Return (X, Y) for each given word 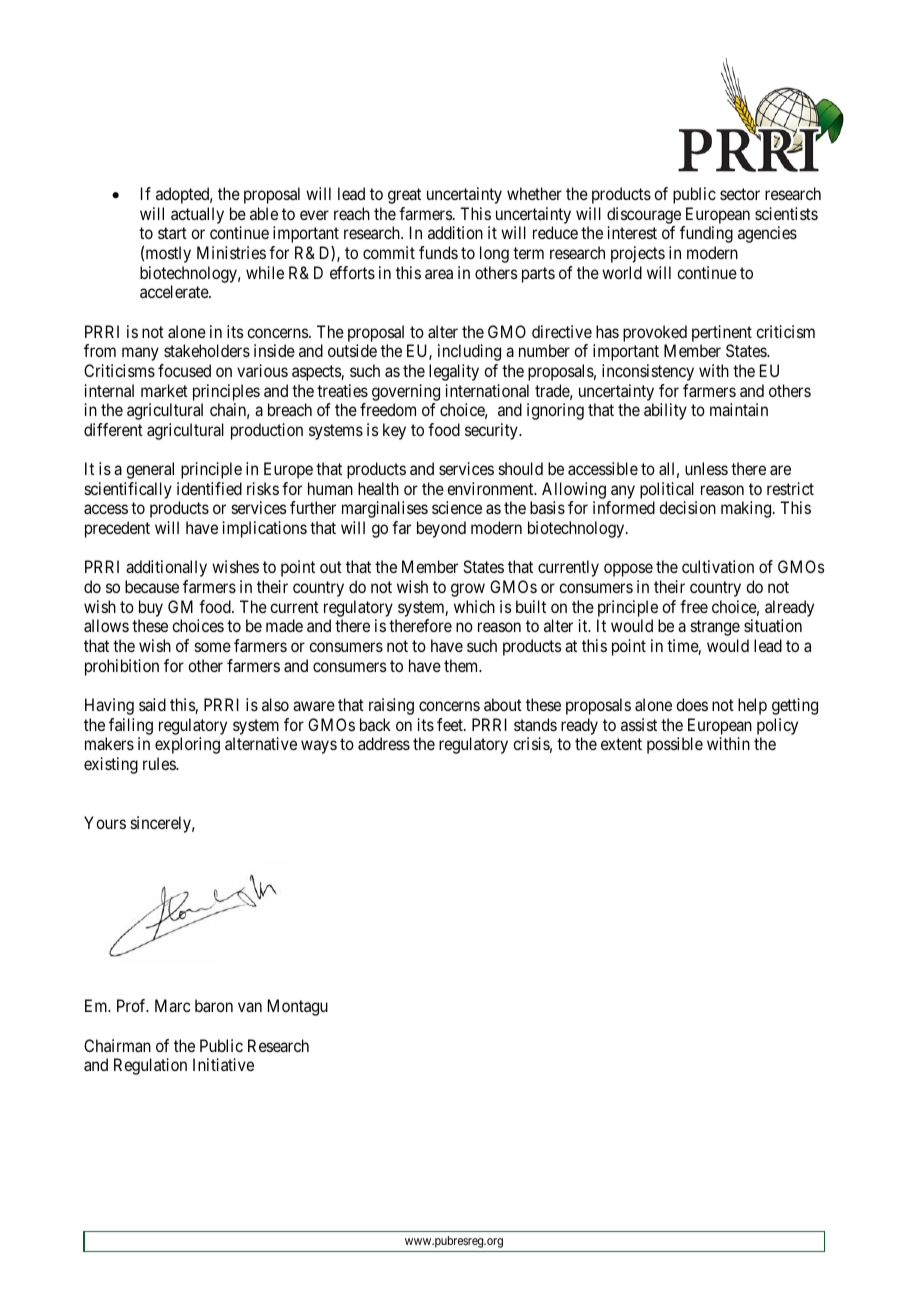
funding (706, 234)
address (384, 743)
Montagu (298, 1007)
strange (715, 628)
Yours (105, 822)
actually (197, 215)
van (250, 1007)
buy (151, 608)
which (474, 606)
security (492, 431)
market (164, 390)
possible (675, 745)
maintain (739, 409)
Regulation (150, 1066)
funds (438, 252)
